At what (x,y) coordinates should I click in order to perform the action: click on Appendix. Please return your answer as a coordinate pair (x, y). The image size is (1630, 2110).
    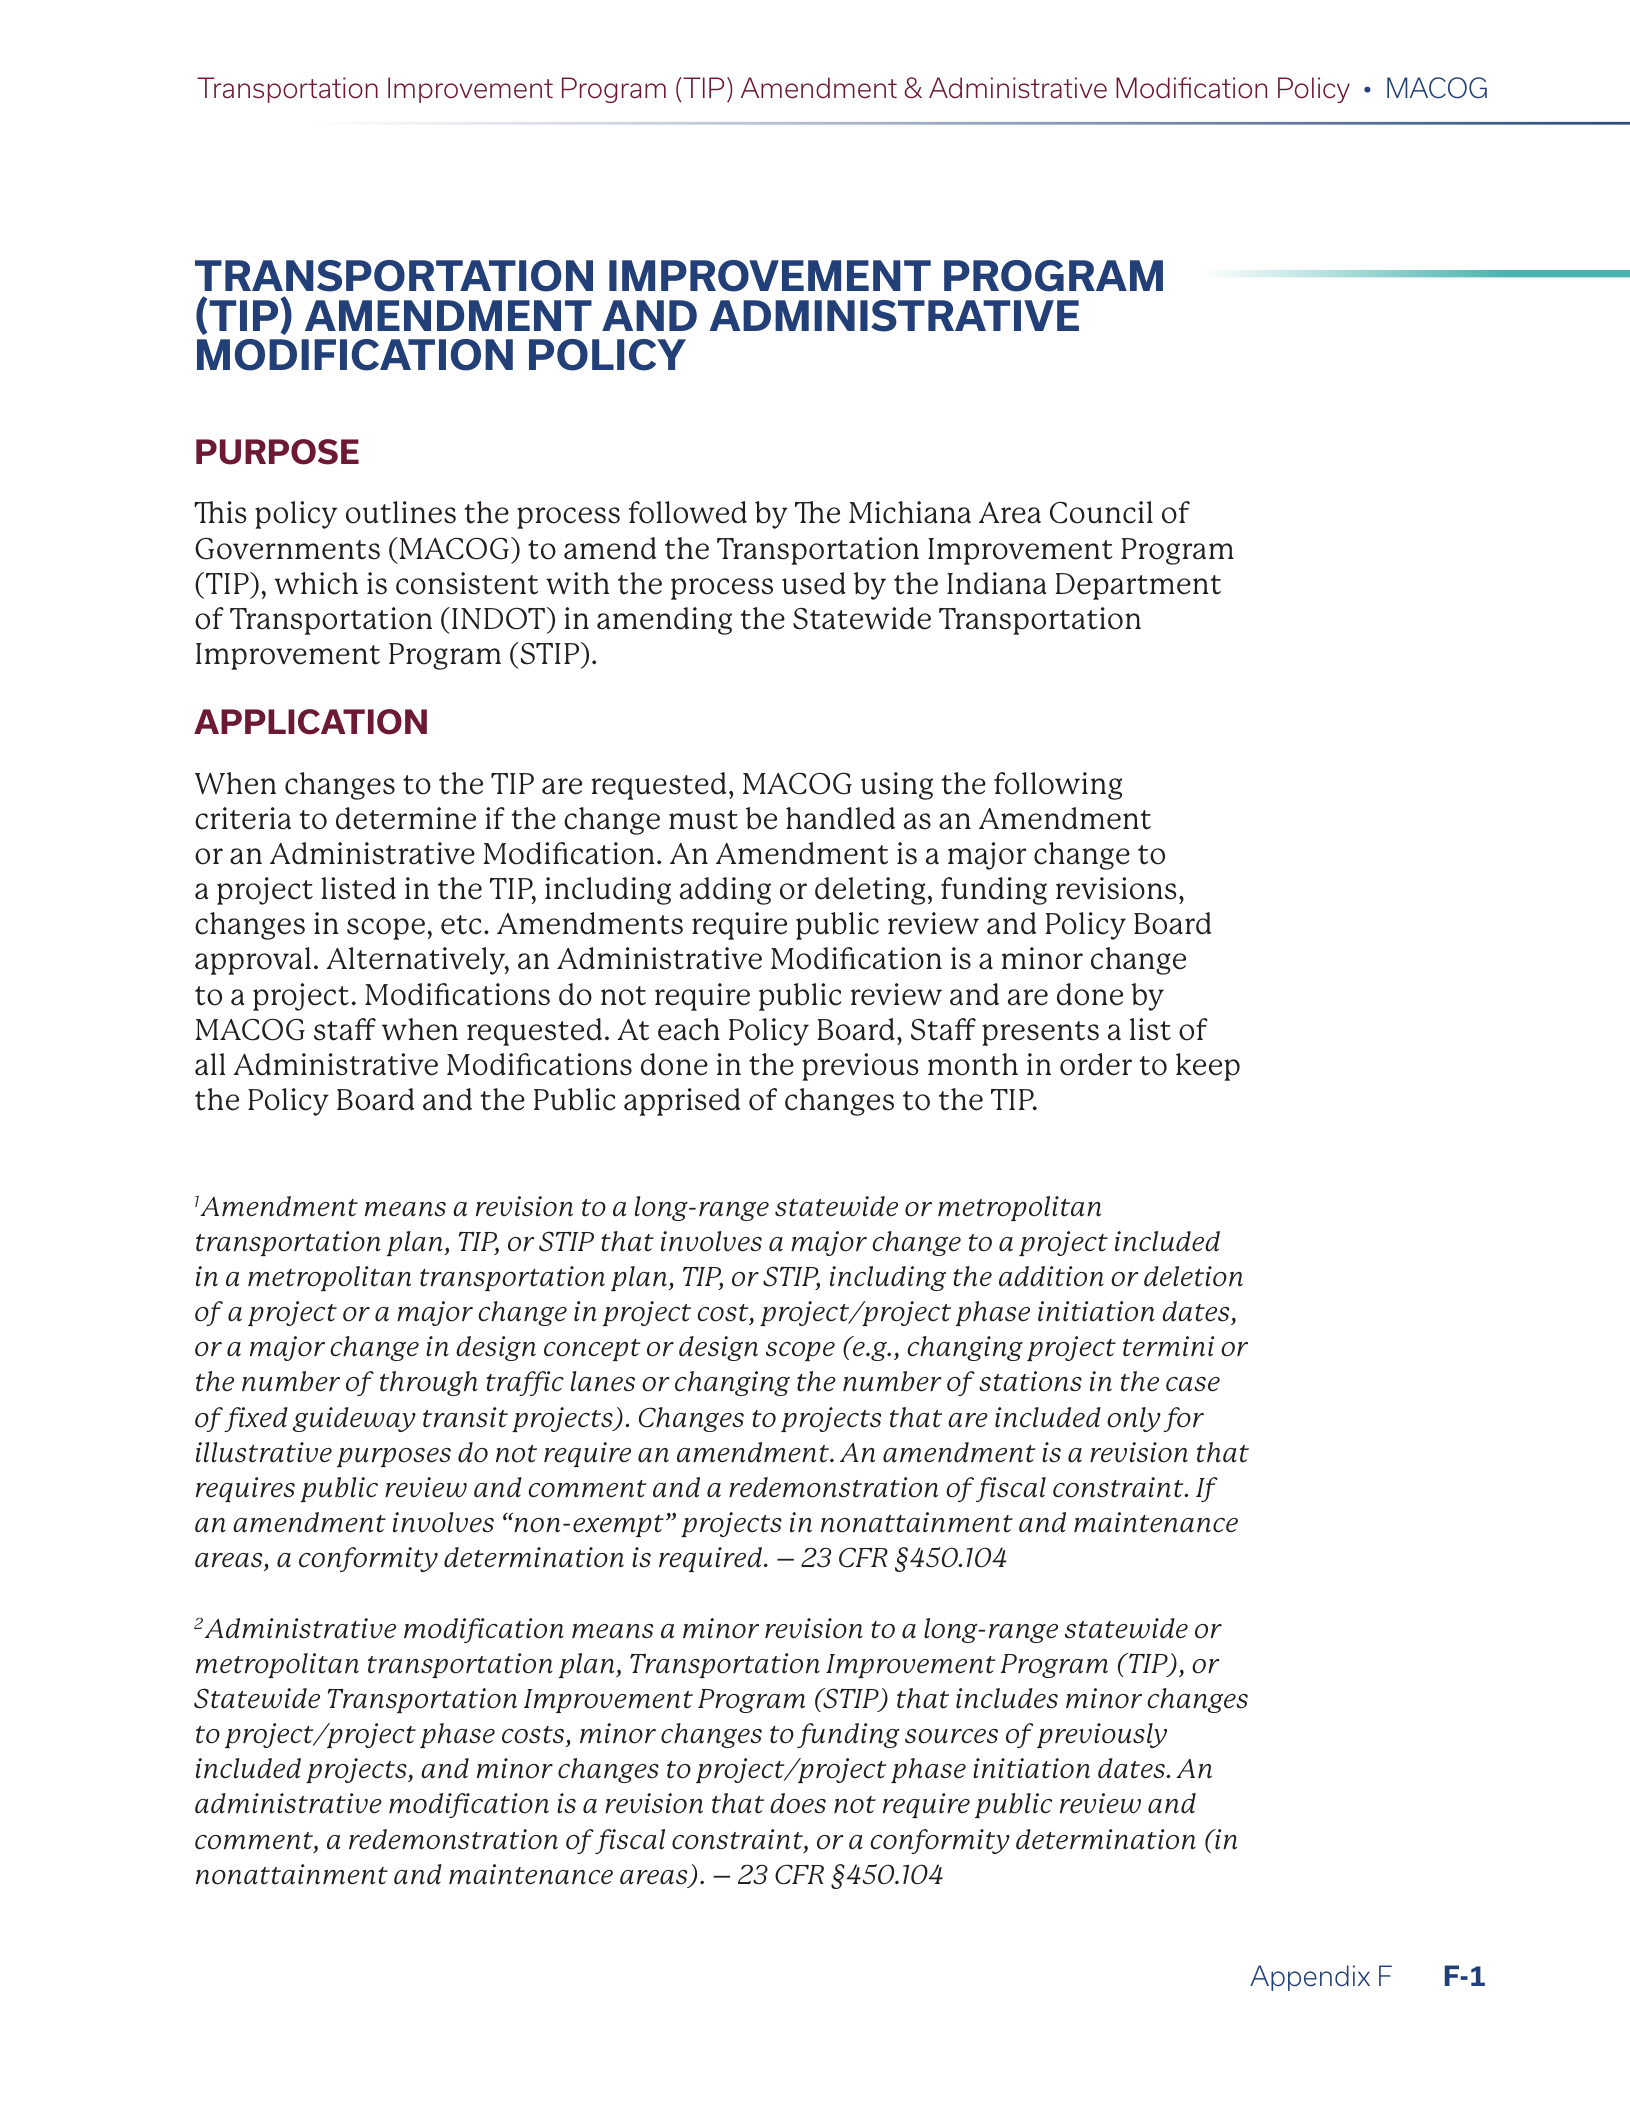
    Looking at the image, I should click on (1310, 1978).
